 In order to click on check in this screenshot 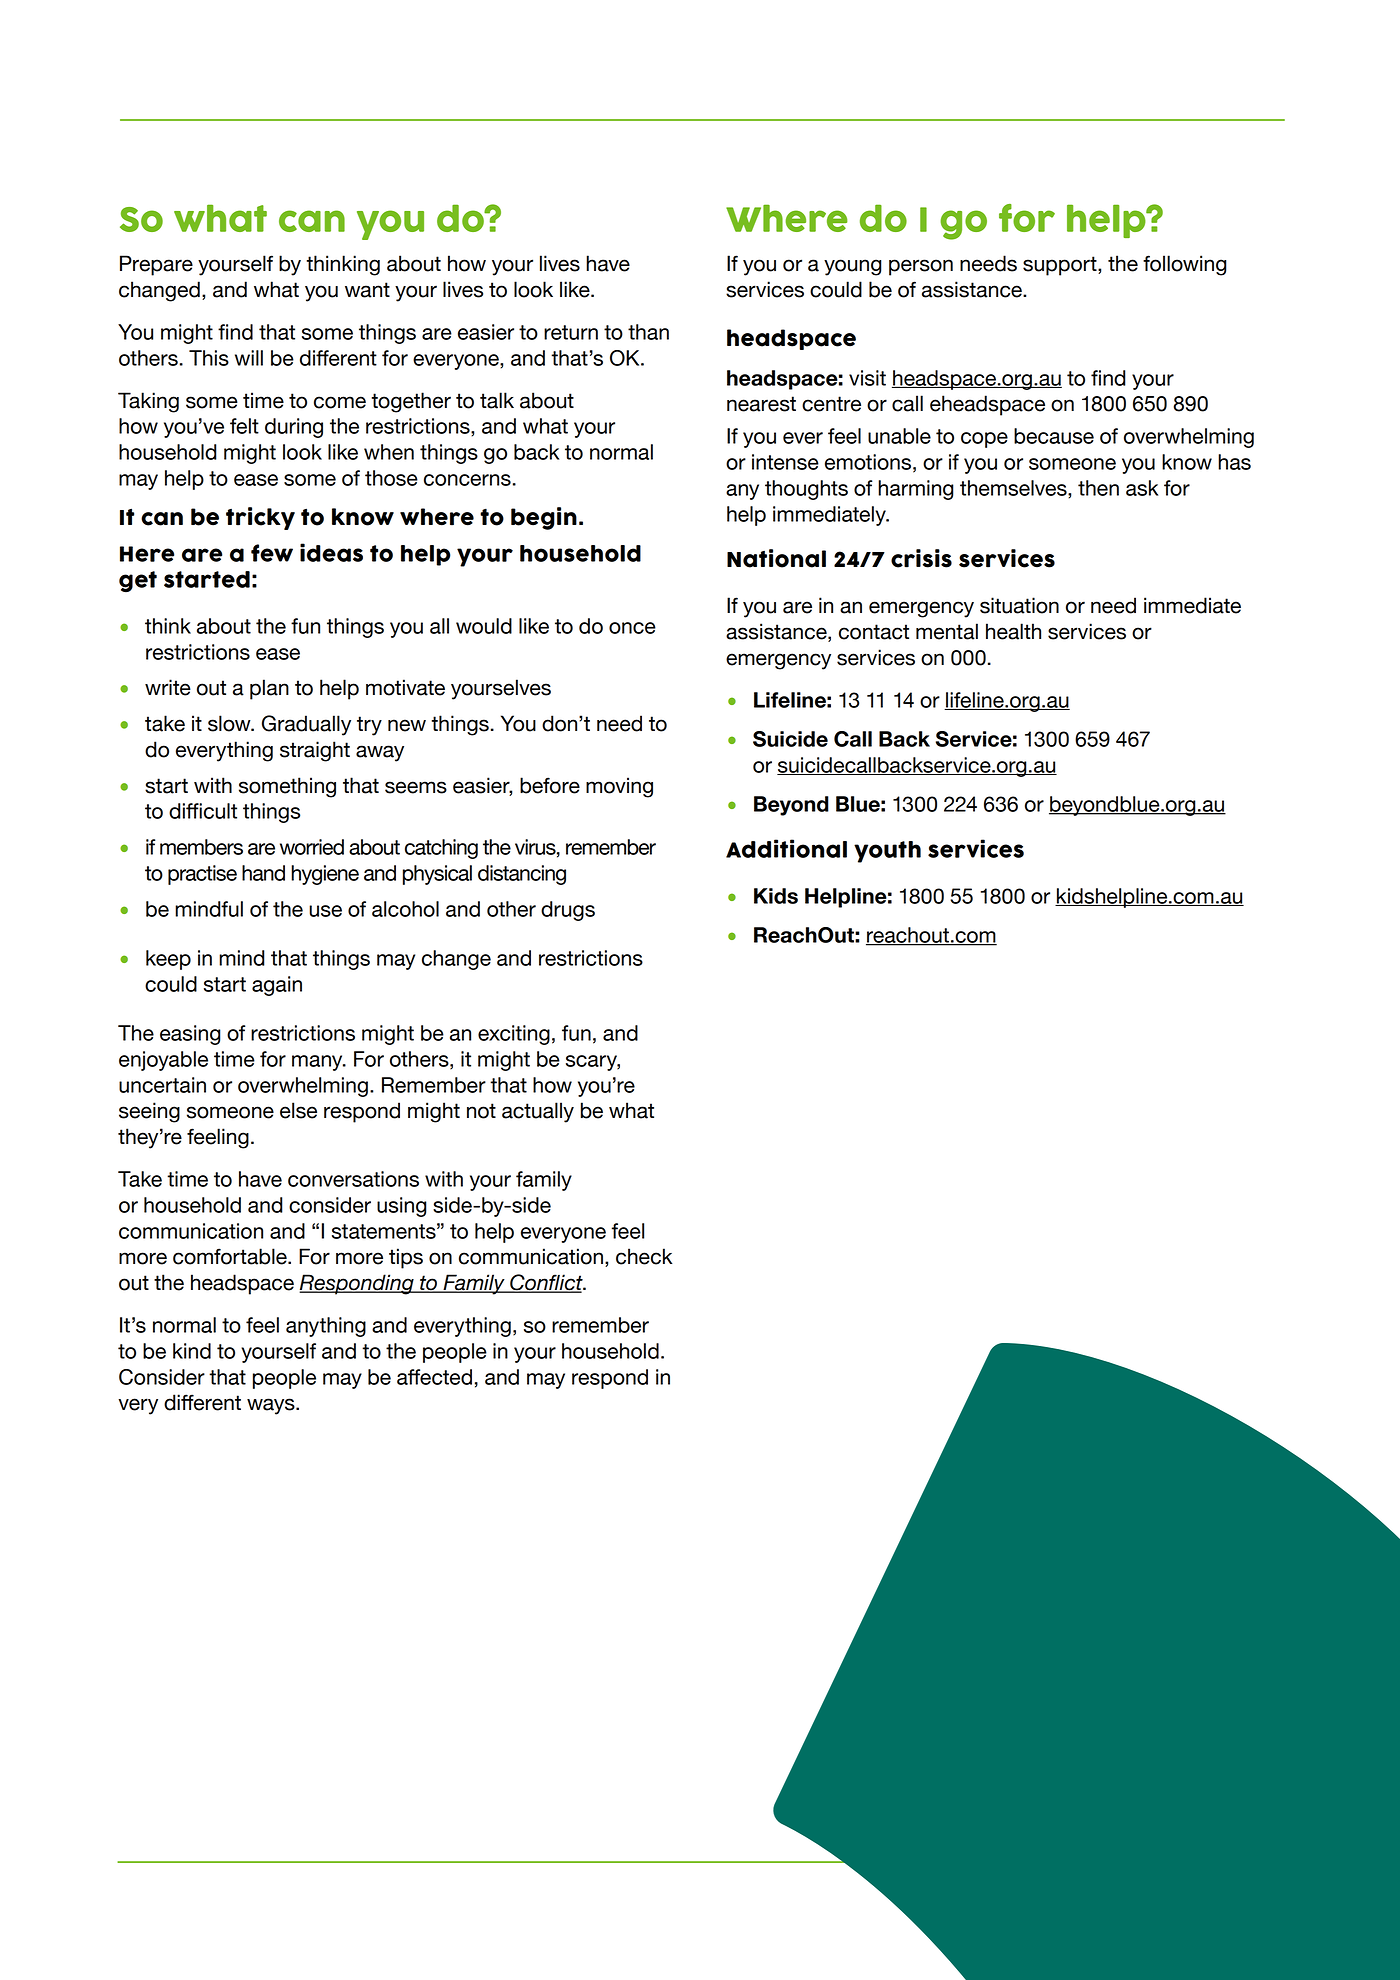, I will do `click(644, 1256)`.
